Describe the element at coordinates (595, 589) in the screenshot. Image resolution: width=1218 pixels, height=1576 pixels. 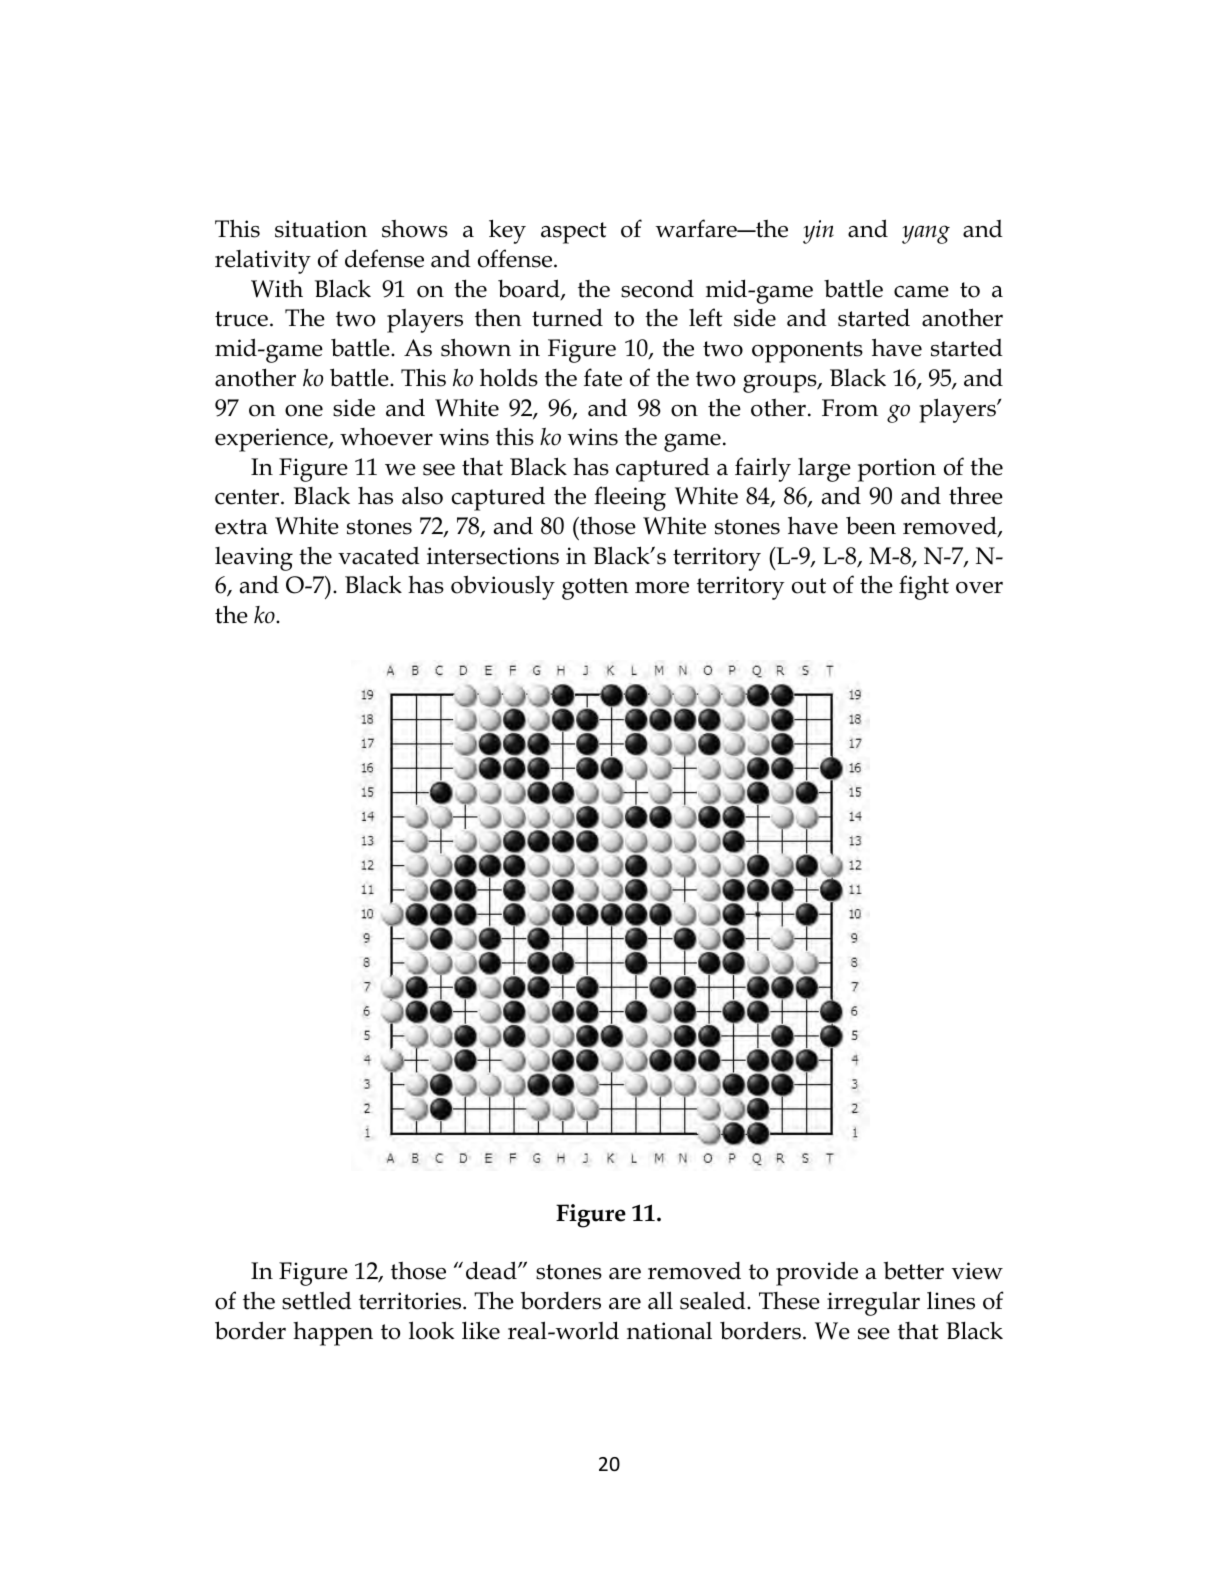
I see `gotten` at that location.
